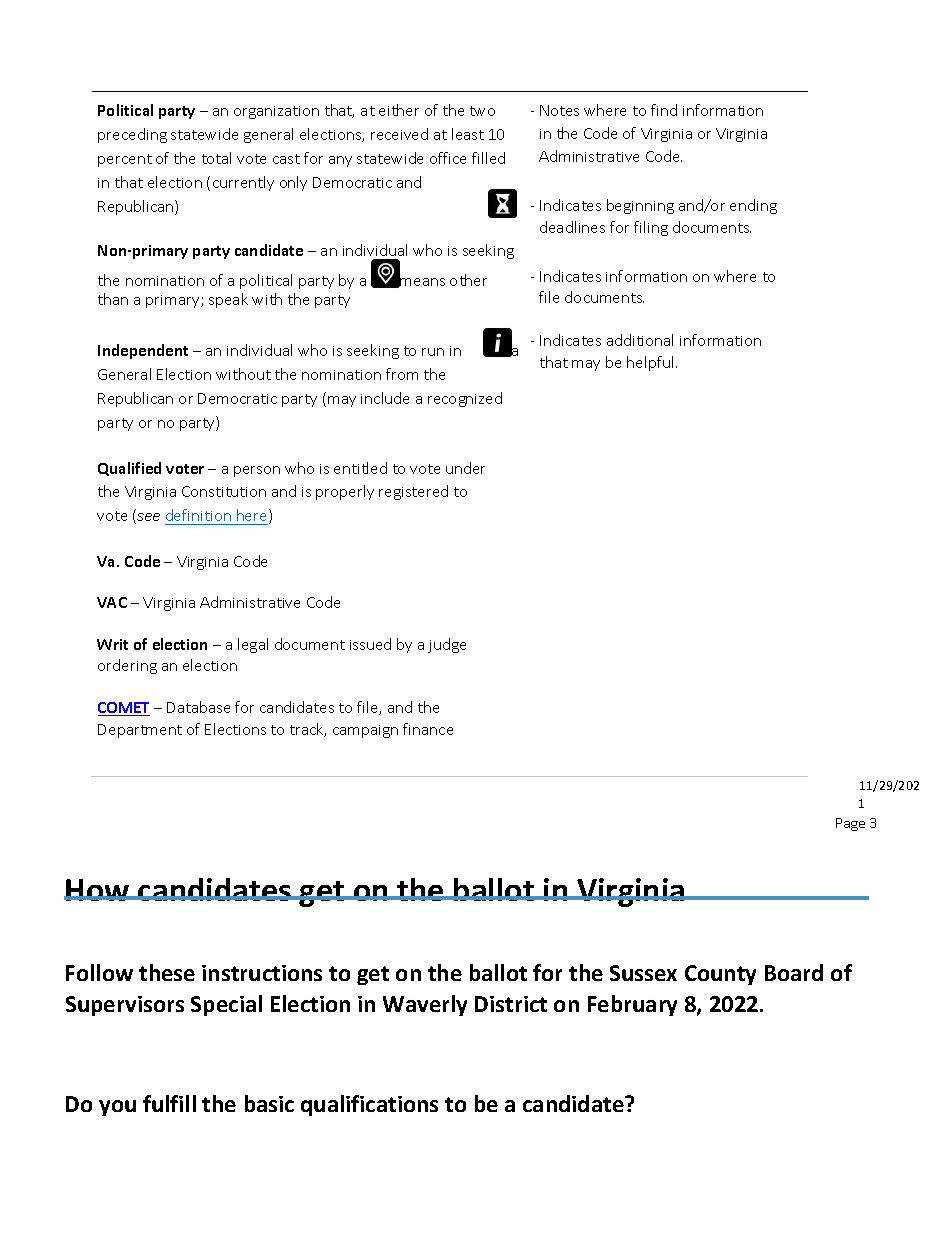 The width and height of the screenshot is (952, 1233). Describe the element at coordinates (447, 645) in the screenshot. I see `judge` at that location.
